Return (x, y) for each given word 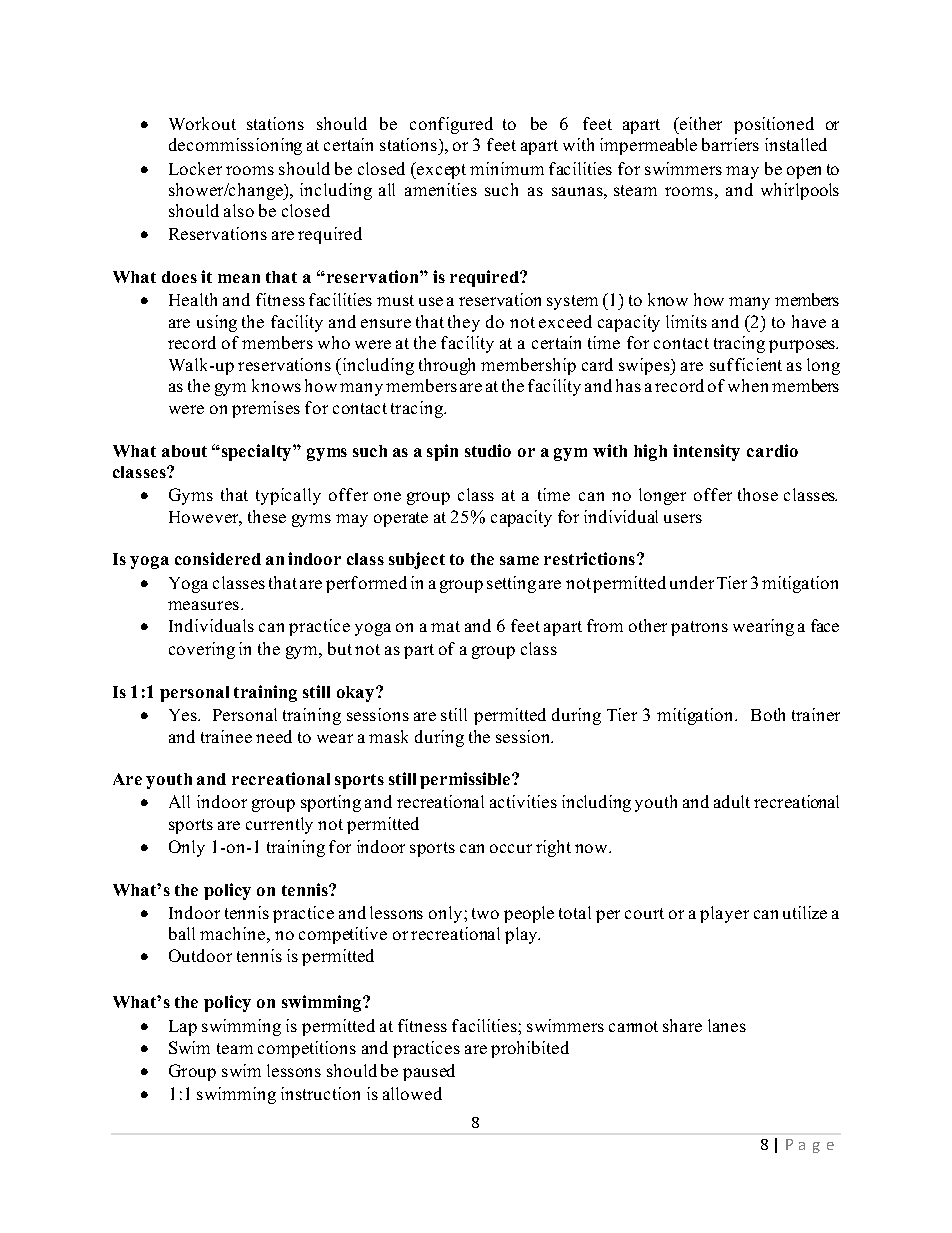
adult (732, 801)
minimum (507, 168)
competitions (307, 1049)
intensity (706, 452)
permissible (466, 780)
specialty (258, 452)
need (274, 736)
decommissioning (235, 146)
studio (488, 450)
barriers (730, 144)
